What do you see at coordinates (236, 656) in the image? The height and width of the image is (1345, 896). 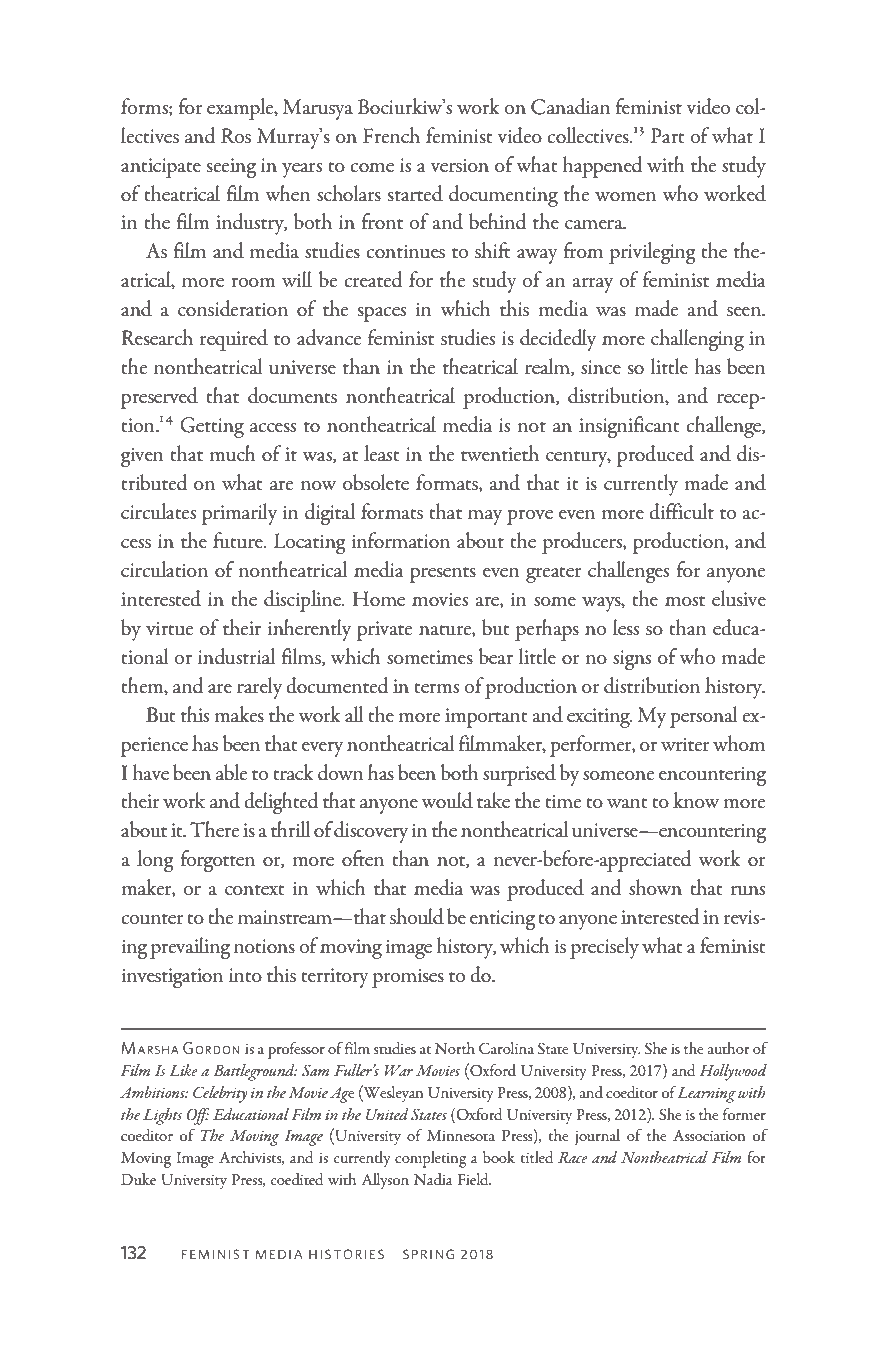 I see `industrial` at bounding box center [236, 656].
